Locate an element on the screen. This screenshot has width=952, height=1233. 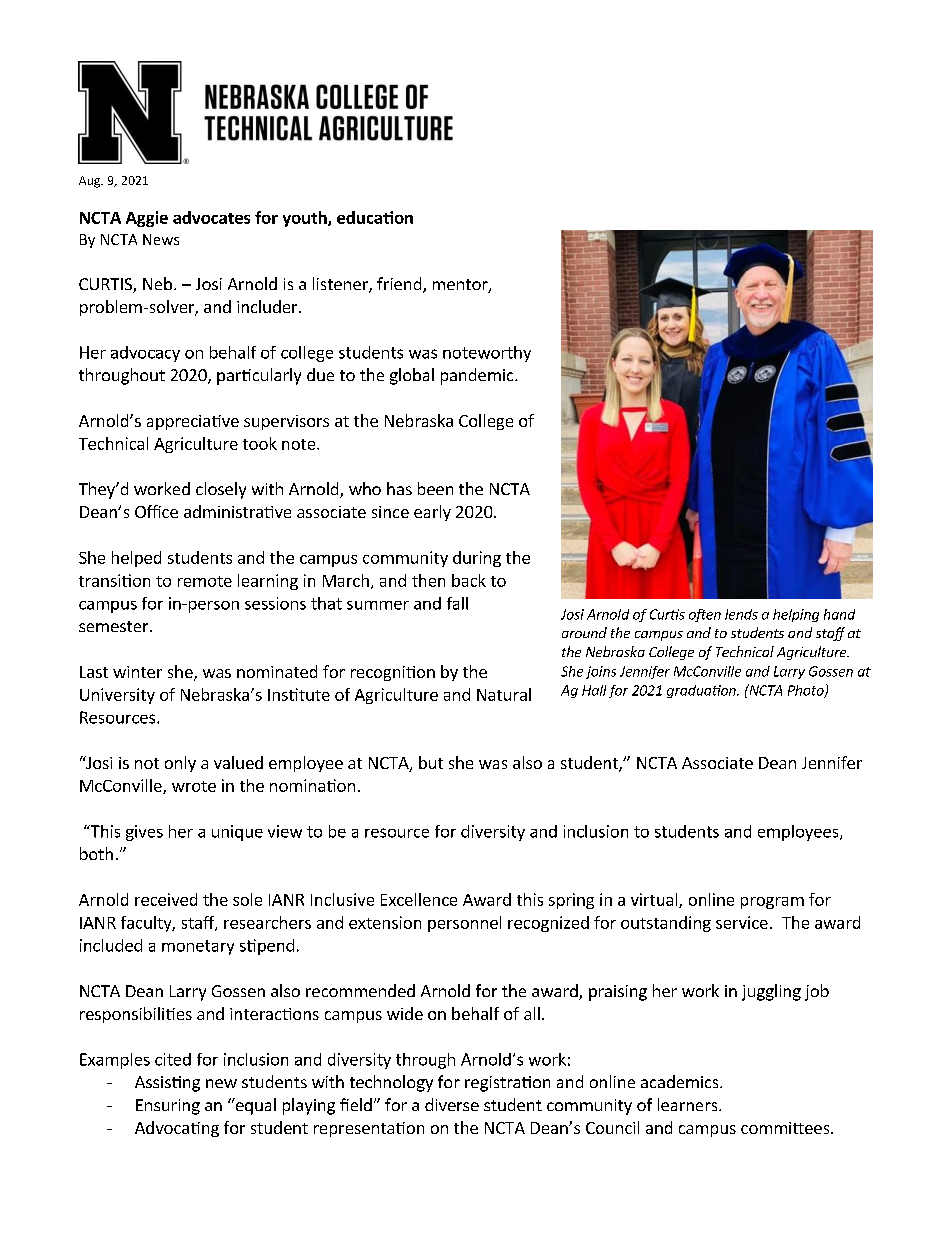
Natural is located at coordinates (504, 694).
